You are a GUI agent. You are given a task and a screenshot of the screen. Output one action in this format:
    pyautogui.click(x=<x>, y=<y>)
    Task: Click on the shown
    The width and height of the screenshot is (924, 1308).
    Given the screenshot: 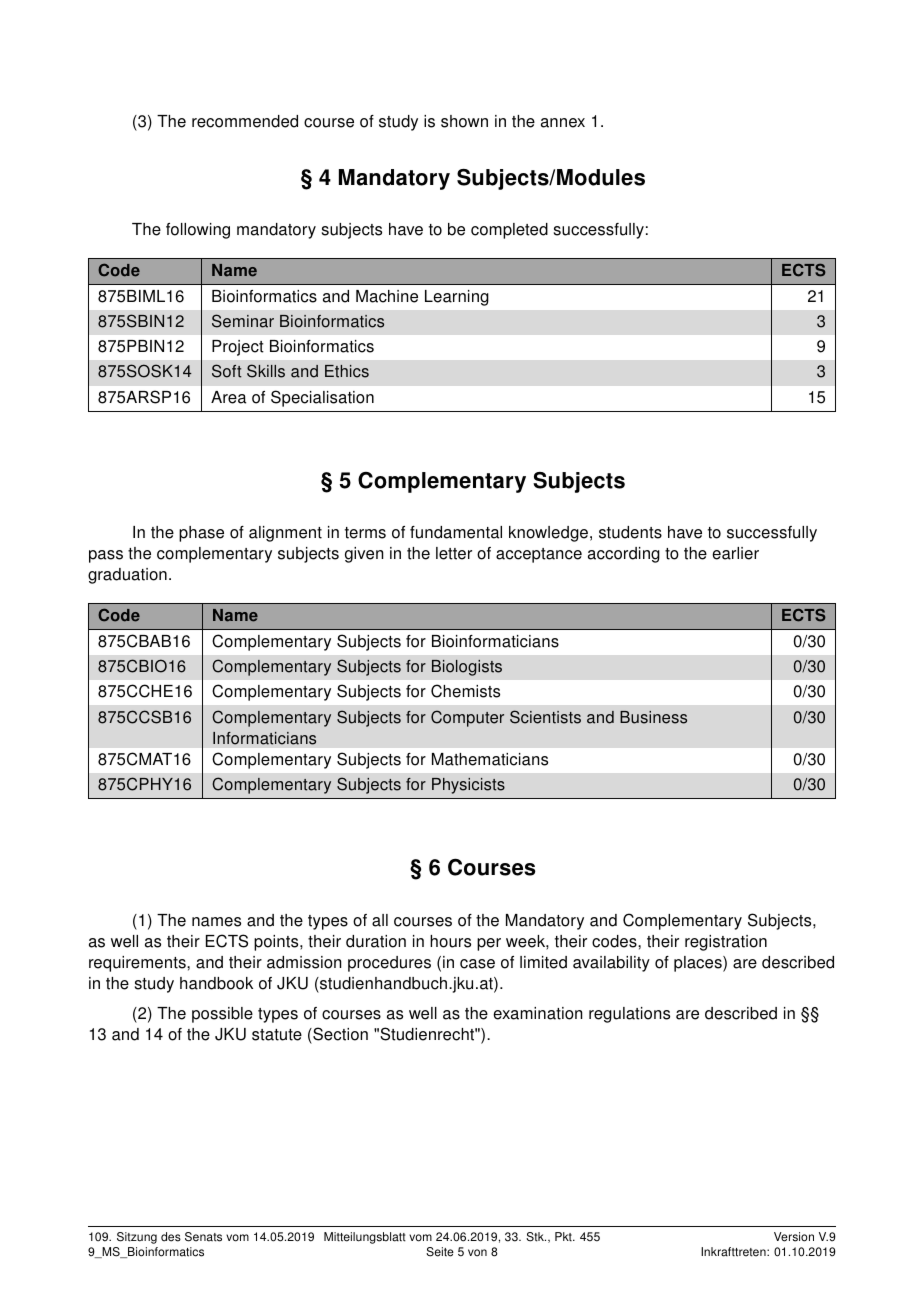 What is the action you would take?
    pyautogui.click(x=464, y=121)
